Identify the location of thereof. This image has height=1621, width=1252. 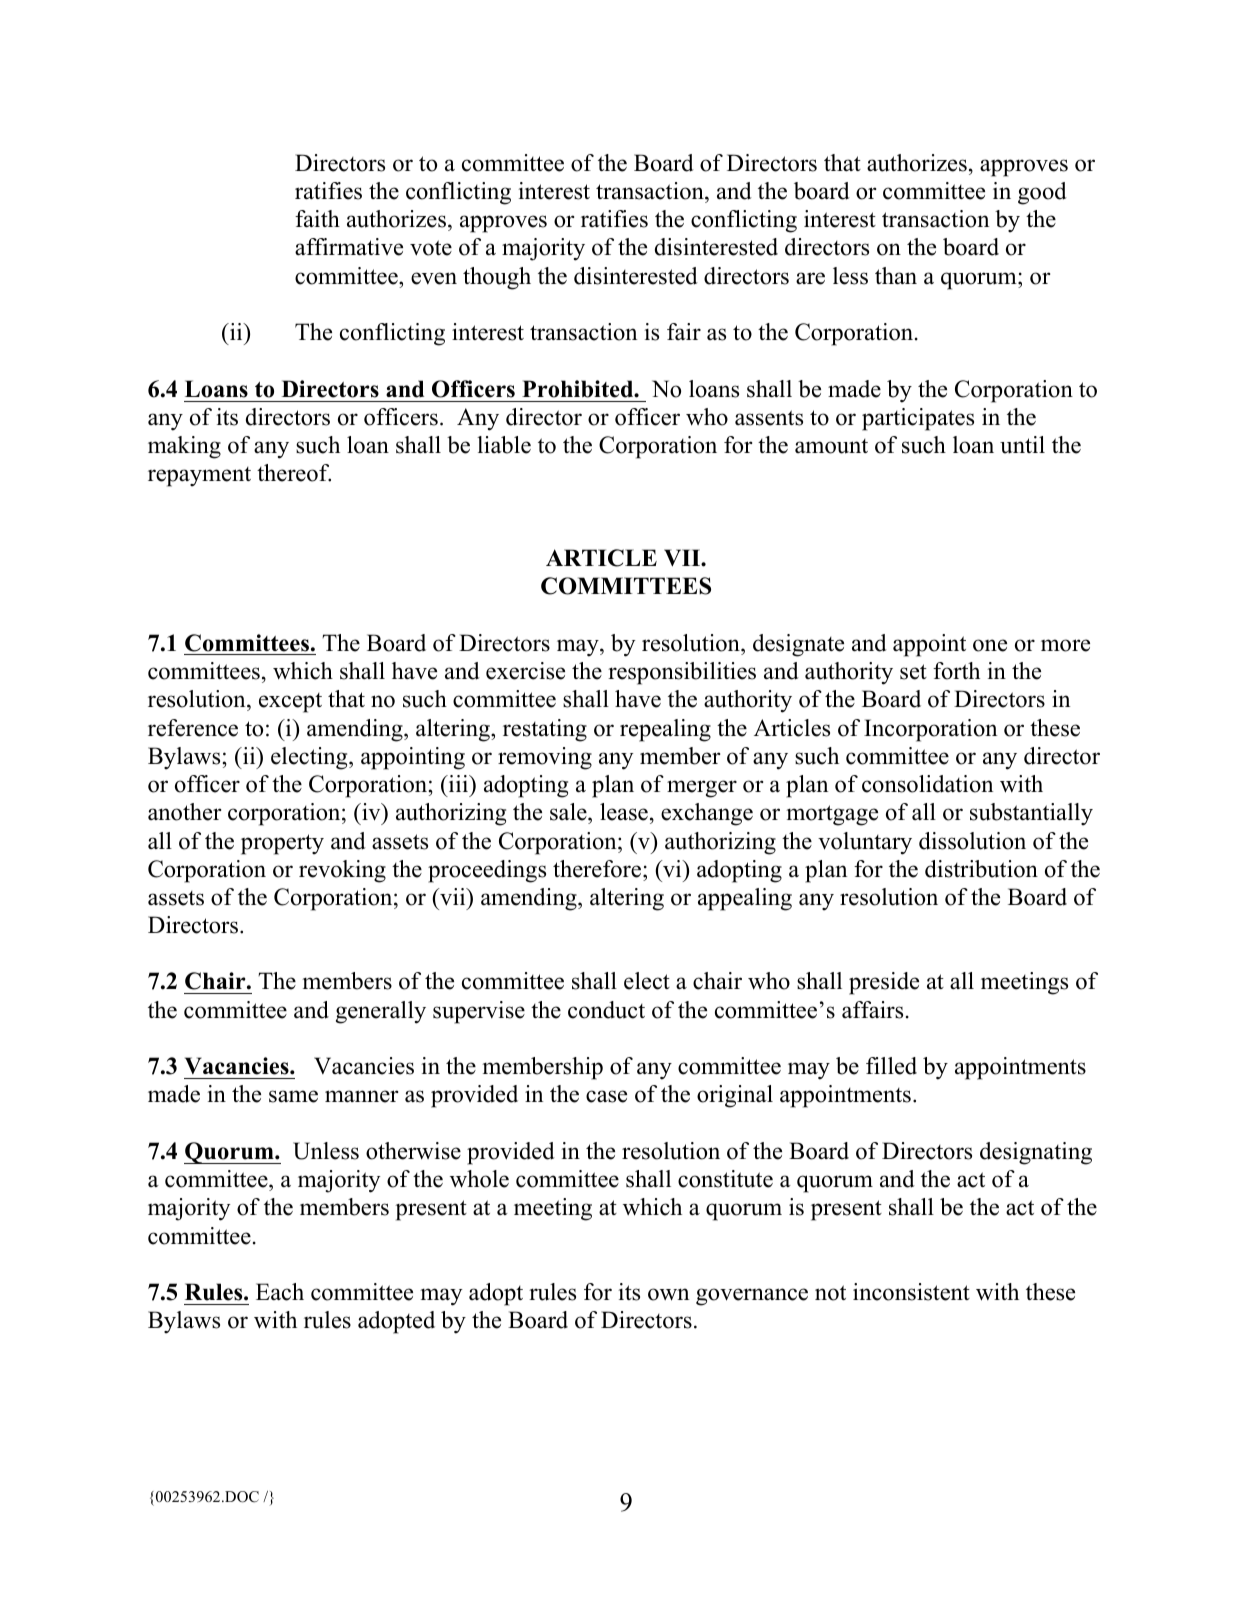
(294, 473).
